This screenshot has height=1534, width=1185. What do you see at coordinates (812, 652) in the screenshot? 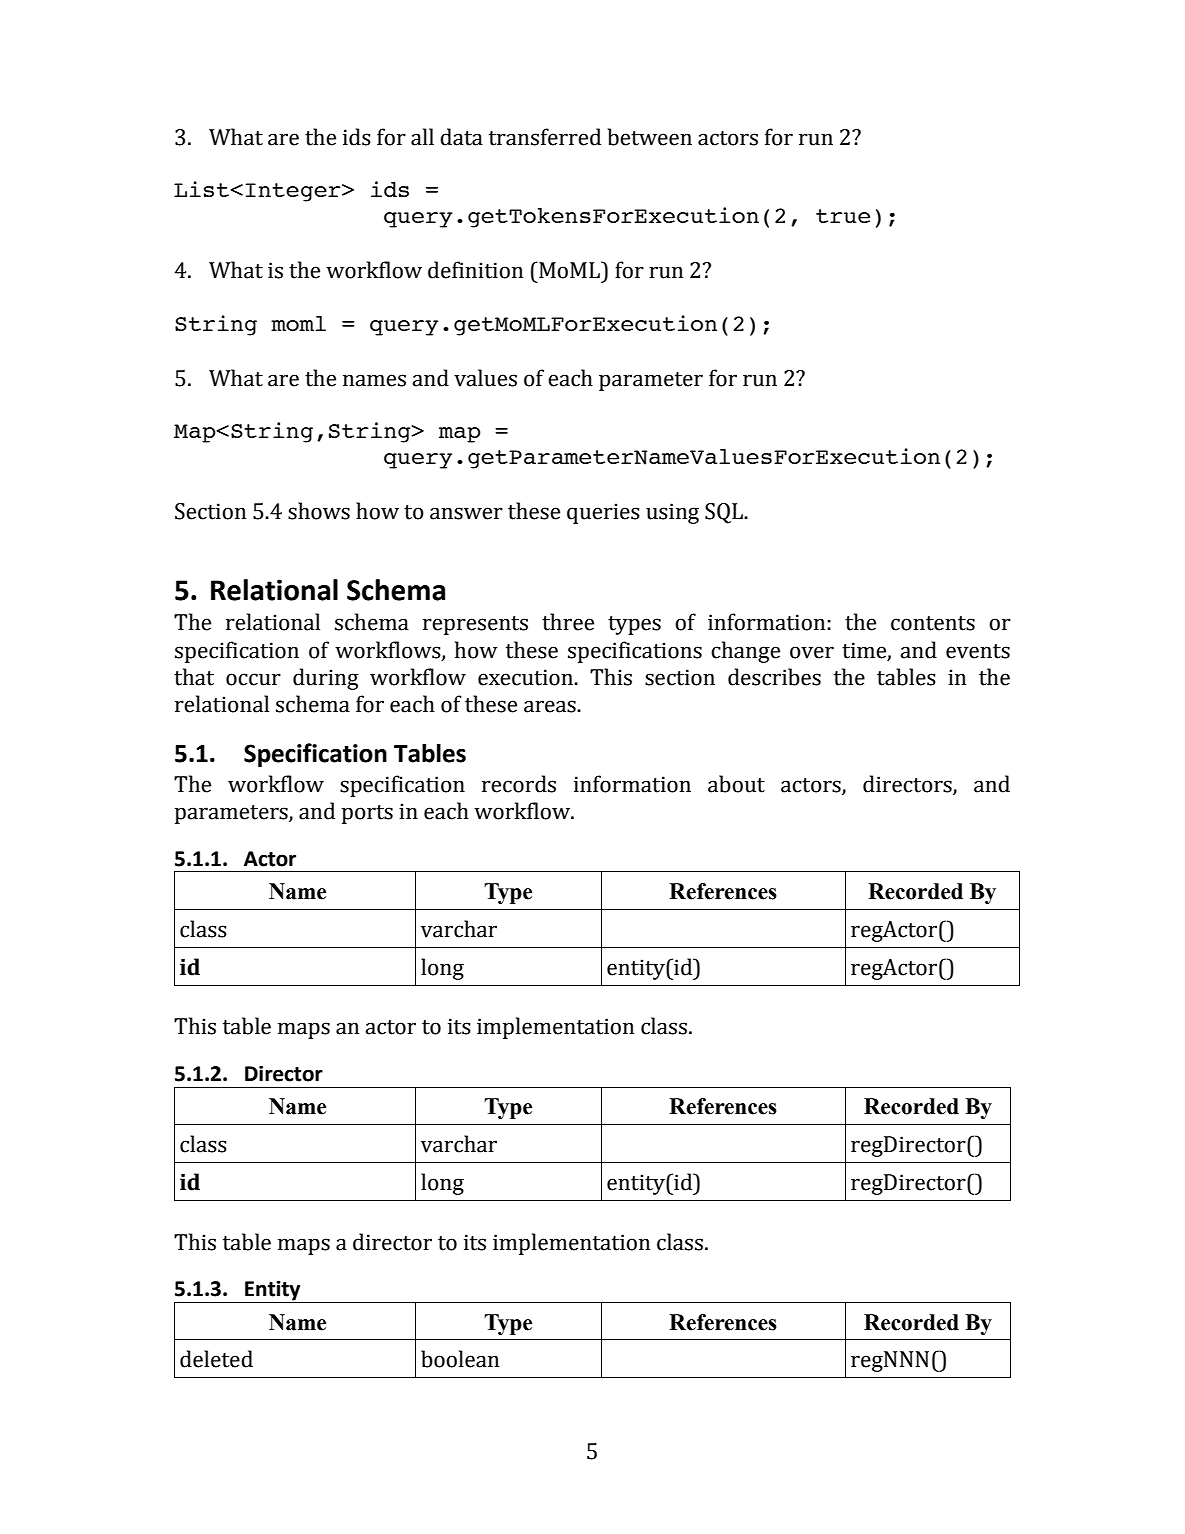
I see `over` at bounding box center [812, 652].
